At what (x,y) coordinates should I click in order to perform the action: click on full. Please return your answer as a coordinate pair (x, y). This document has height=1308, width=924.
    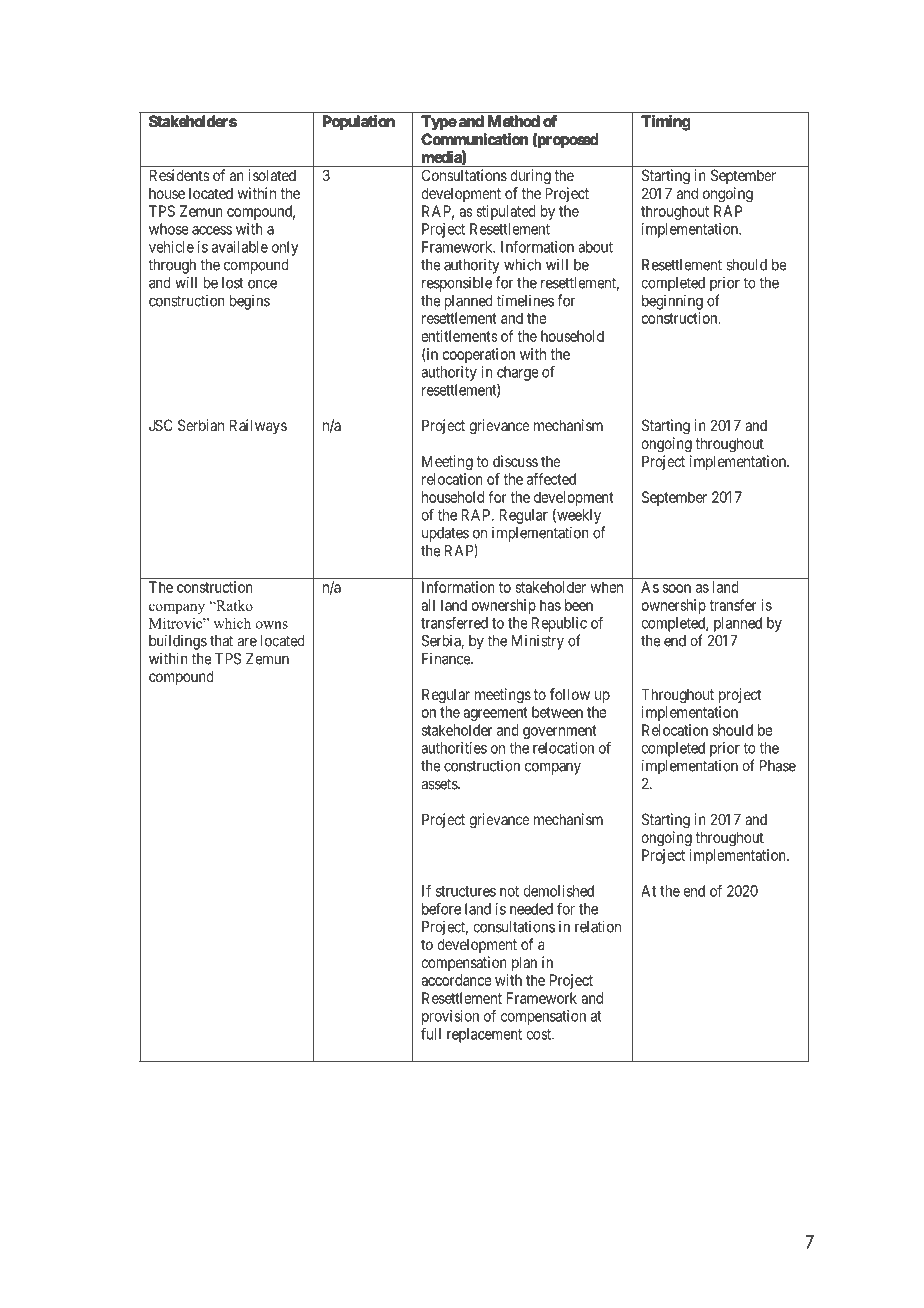
    Looking at the image, I should click on (431, 1033).
